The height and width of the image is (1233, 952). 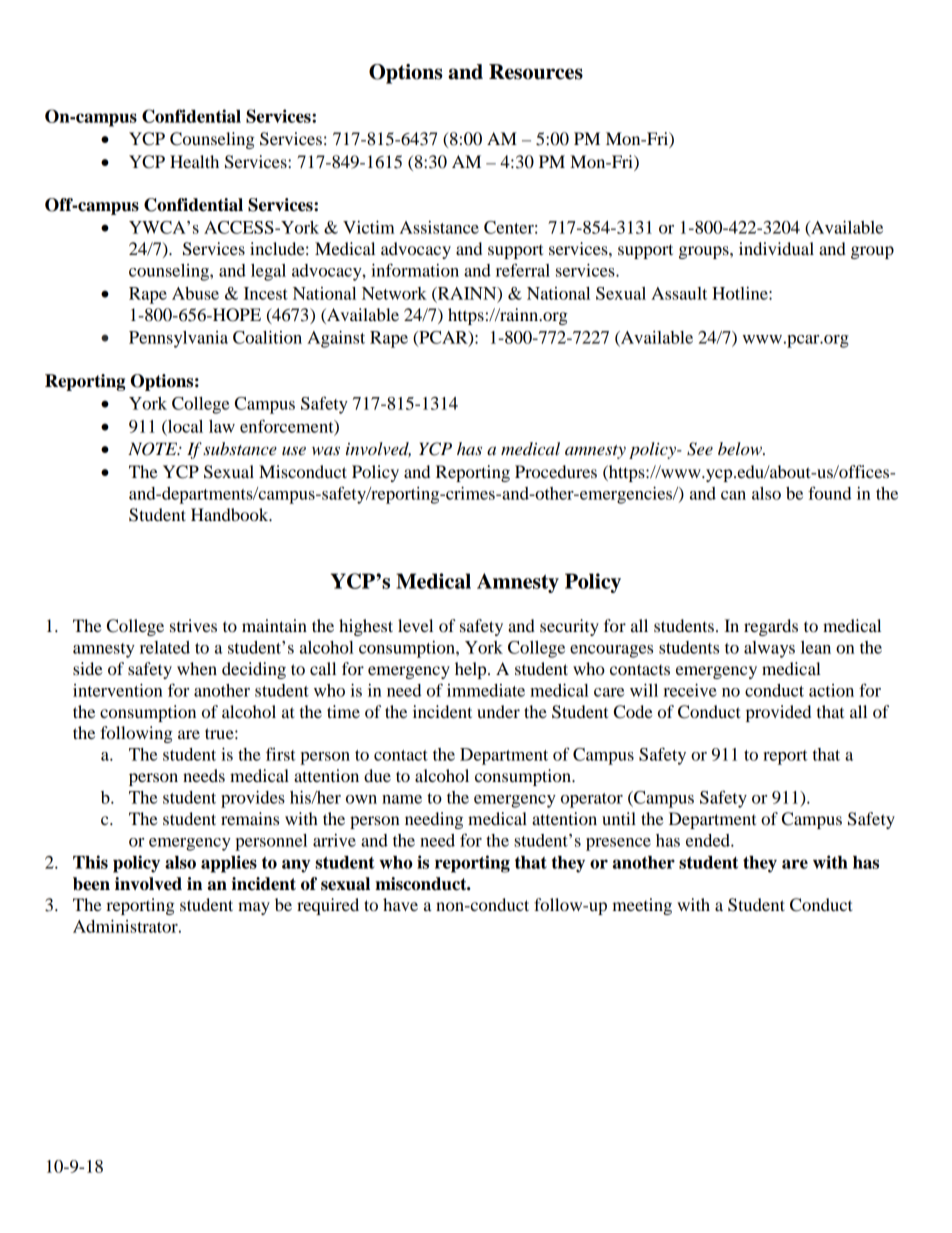 What do you see at coordinates (536, 72) in the image?
I see `Resources` at bounding box center [536, 72].
